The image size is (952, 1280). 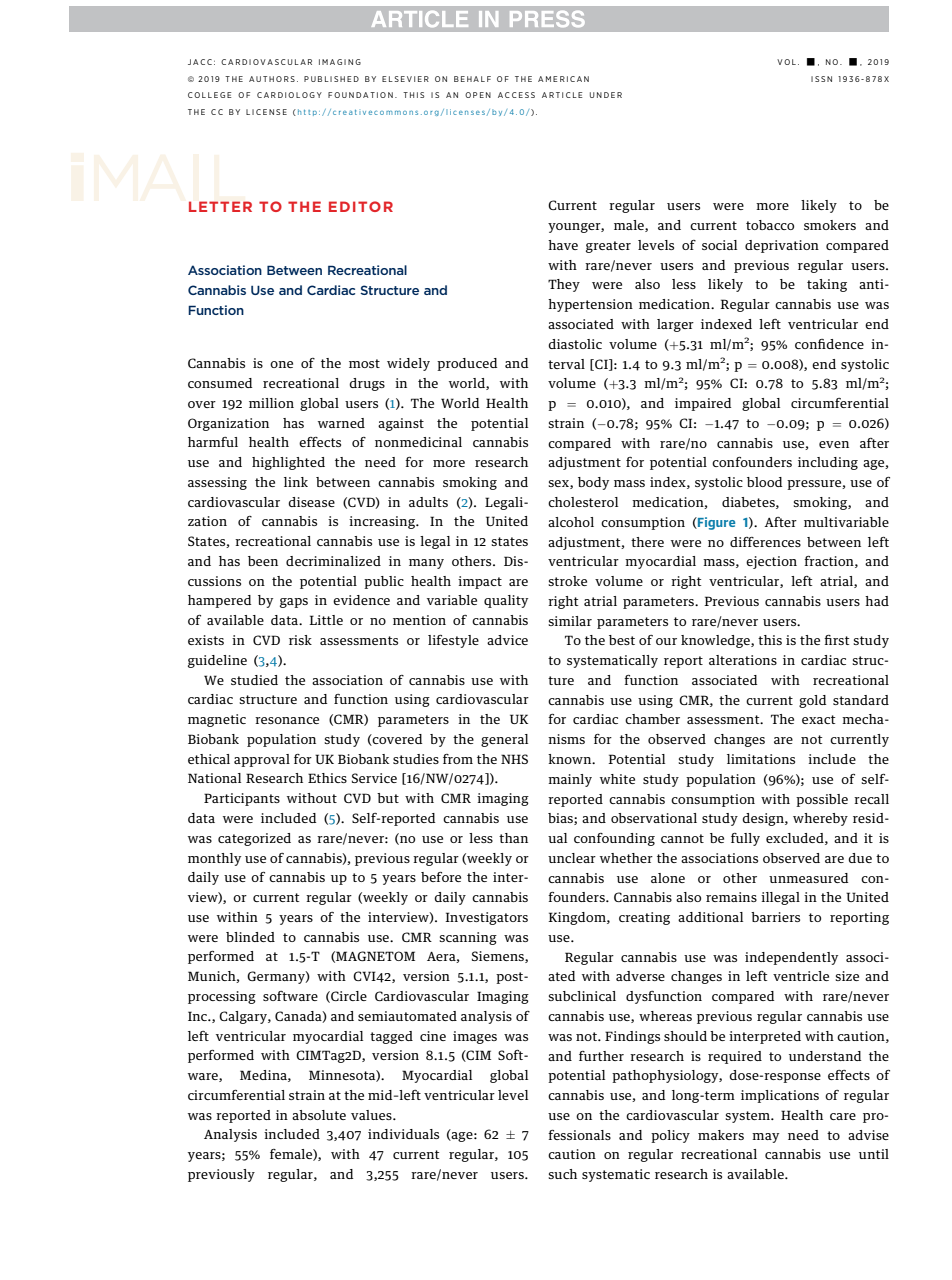 I want to click on similar, so click(x=570, y=621).
